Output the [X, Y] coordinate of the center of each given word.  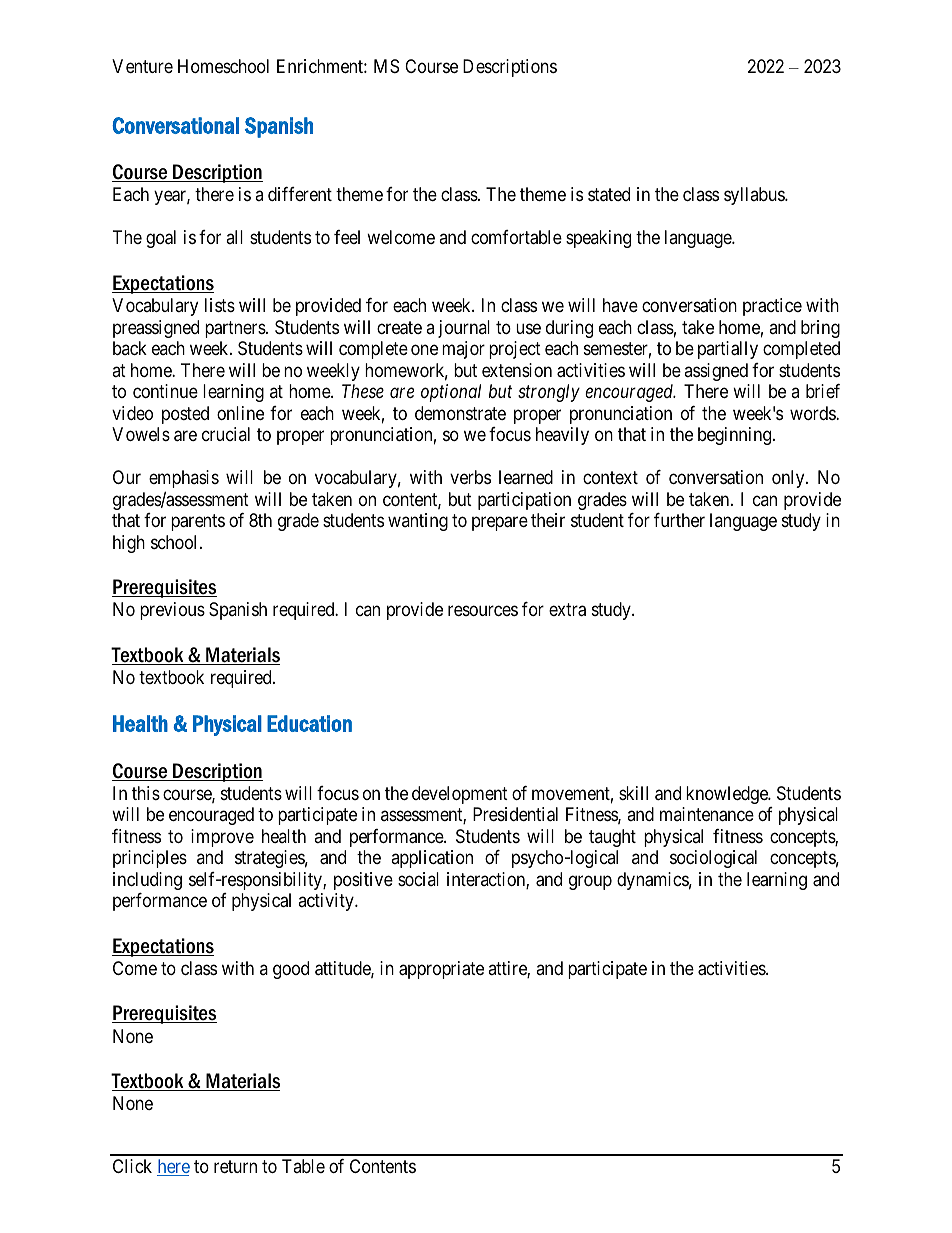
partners [236, 329]
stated [609, 194]
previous [172, 611]
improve [222, 838]
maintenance [707, 814]
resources [483, 611]
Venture [142, 66]
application [432, 859]
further [679, 520]
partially [728, 350]
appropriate [441, 970]
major [463, 350]
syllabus [755, 196]
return [235, 1166]
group [590, 882]
